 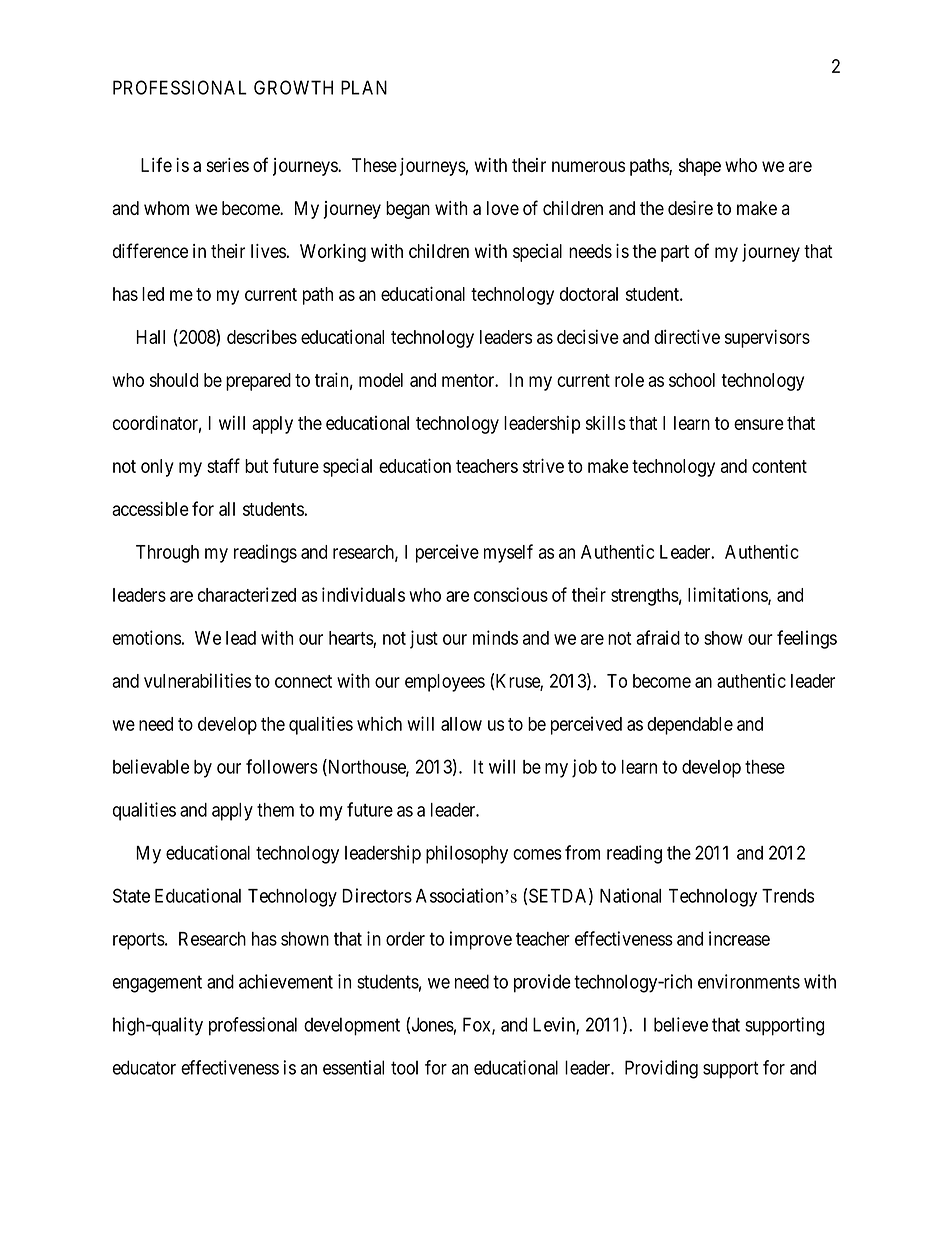 I want to click on staff, so click(x=223, y=465).
